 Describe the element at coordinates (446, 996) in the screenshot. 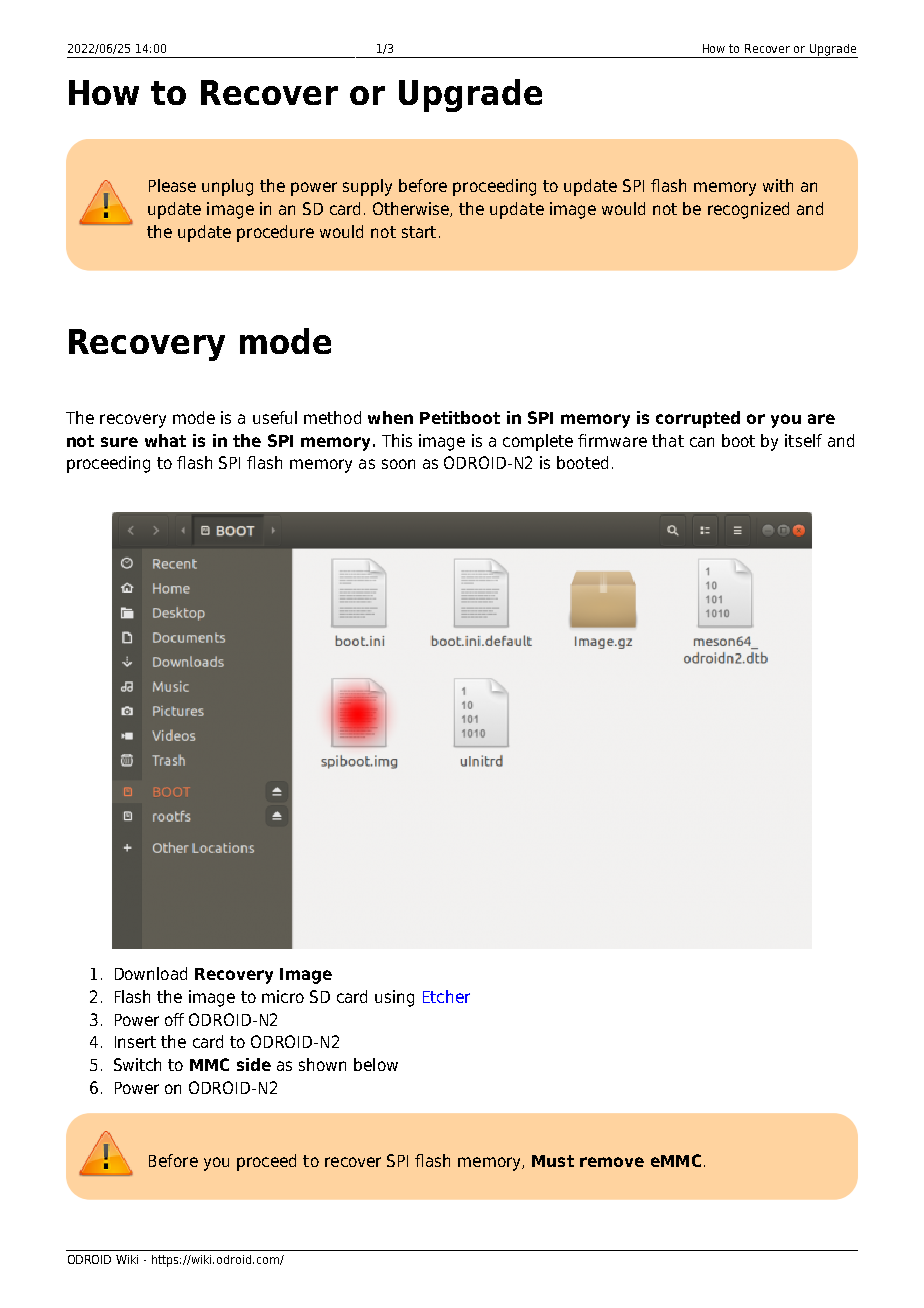

I see `Etcher` at that location.
